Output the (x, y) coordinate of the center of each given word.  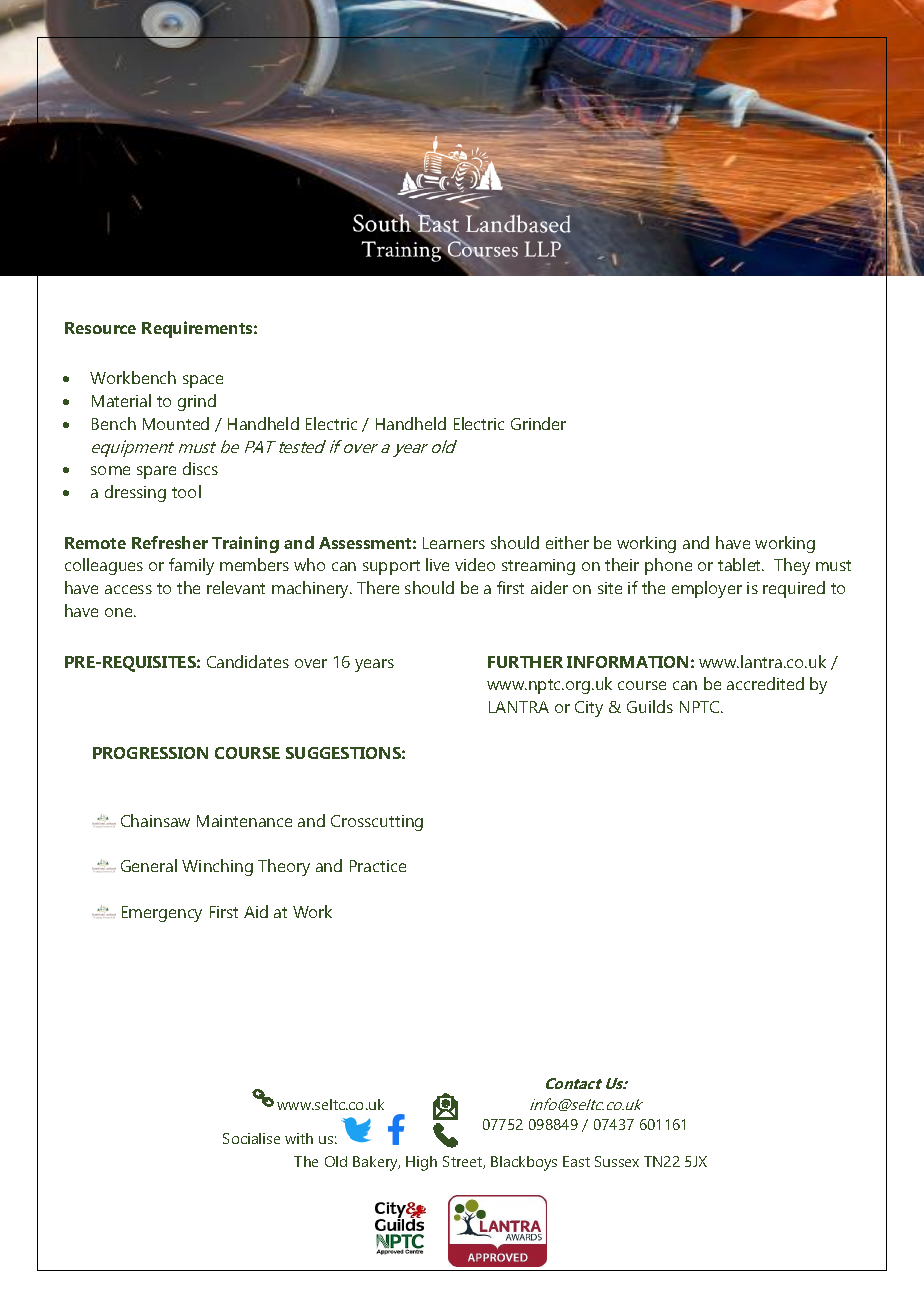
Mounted (176, 423)
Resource (100, 328)
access (128, 589)
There (378, 587)
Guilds (650, 706)
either (567, 542)
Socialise (251, 1138)
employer (707, 589)
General (149, 865)
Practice (378, 866)
